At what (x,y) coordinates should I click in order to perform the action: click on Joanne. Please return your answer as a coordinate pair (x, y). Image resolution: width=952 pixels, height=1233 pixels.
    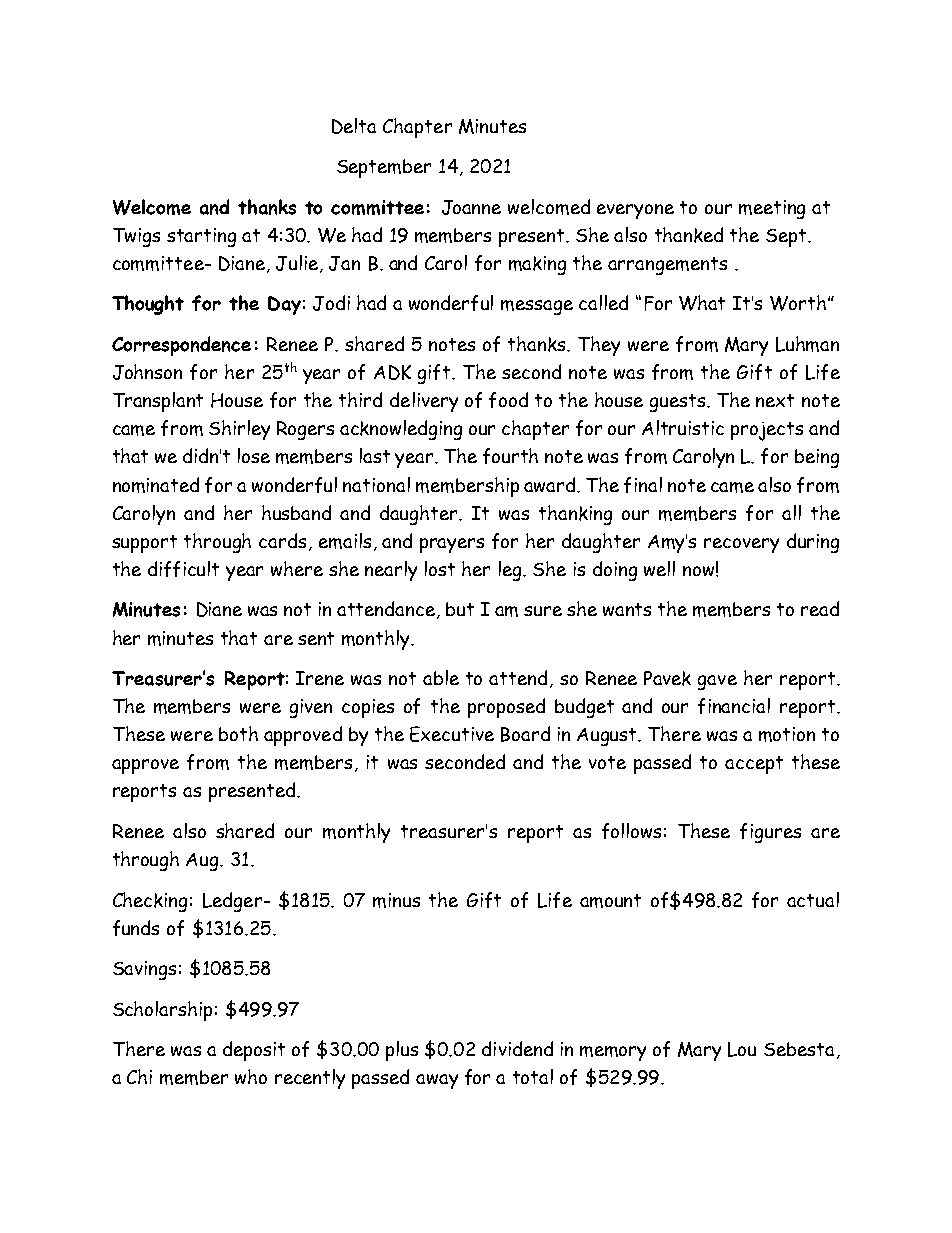
    Looking at the image, I should click on (471, 207).
